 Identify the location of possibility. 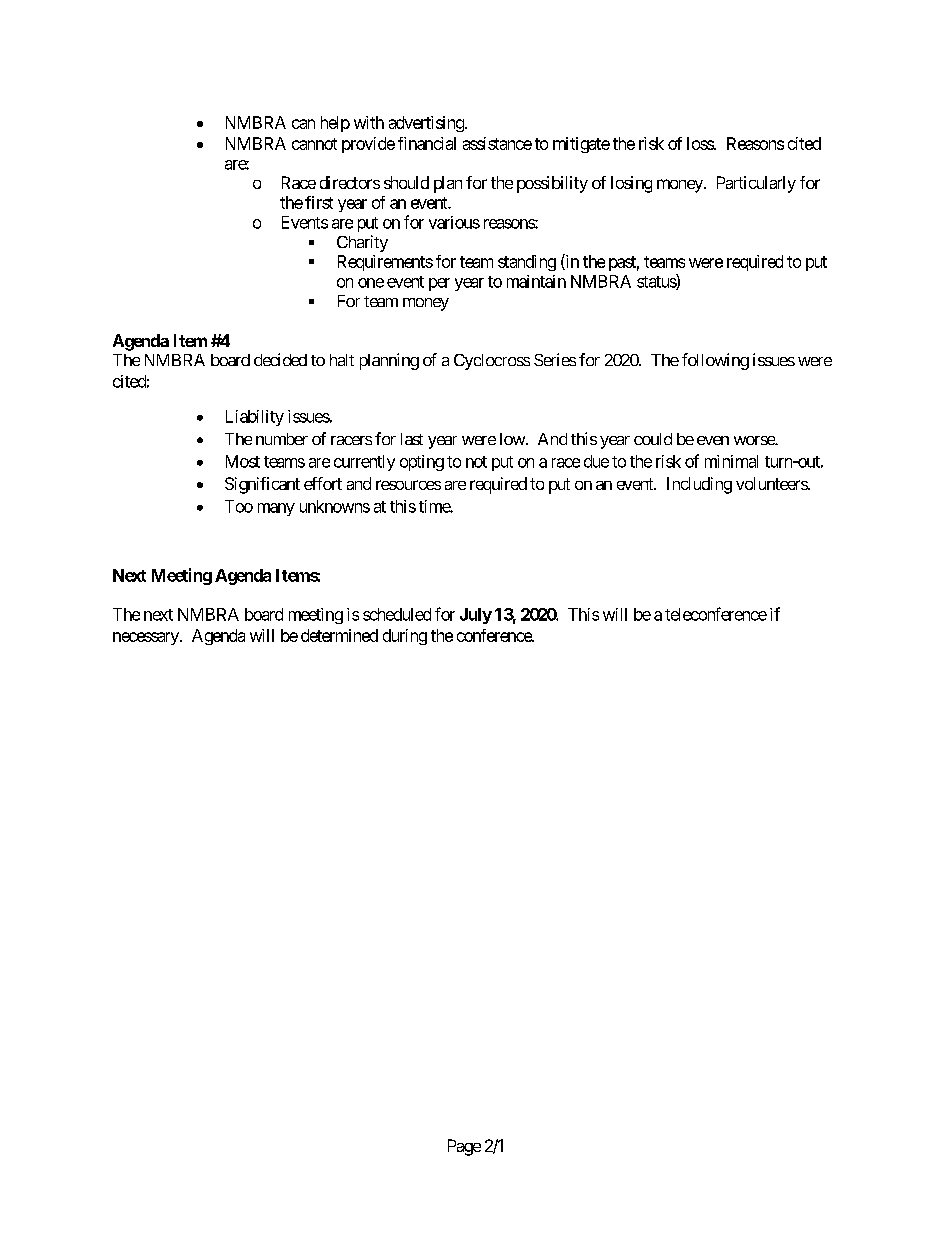
(552, 184).
